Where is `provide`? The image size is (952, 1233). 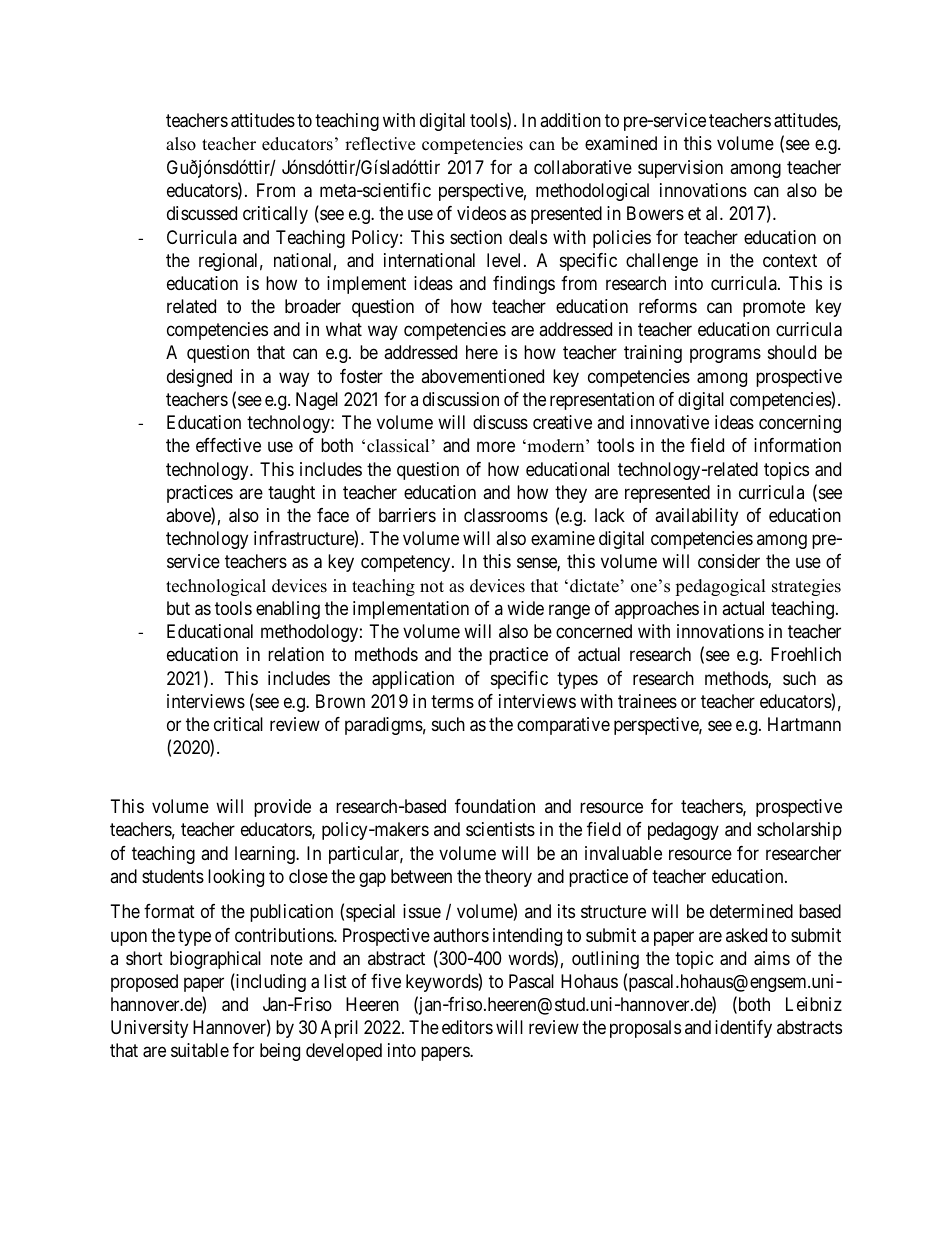 provide is located at coordinates (282, 808).
